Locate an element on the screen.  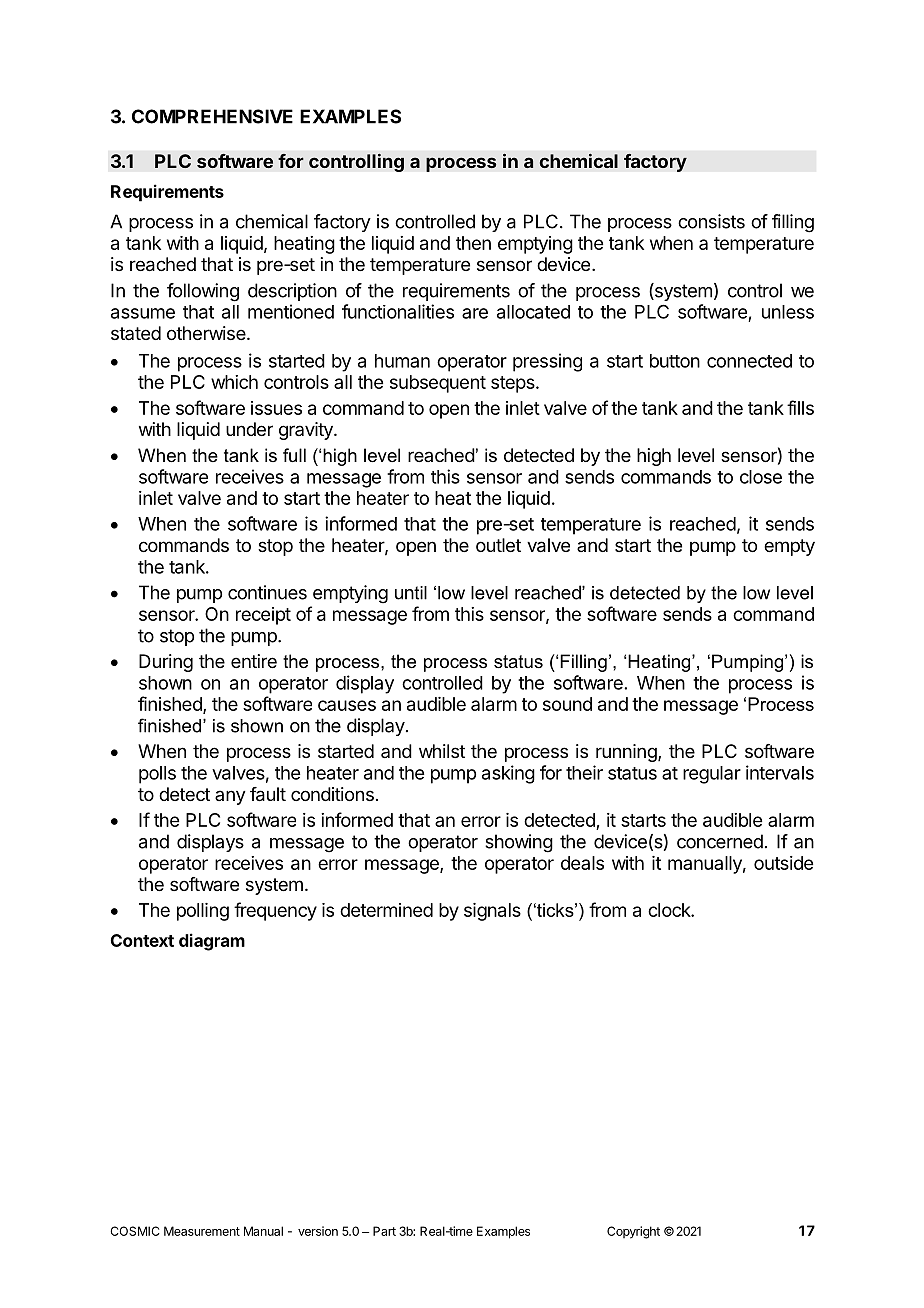
regular is located at coordinates (712, 775).
